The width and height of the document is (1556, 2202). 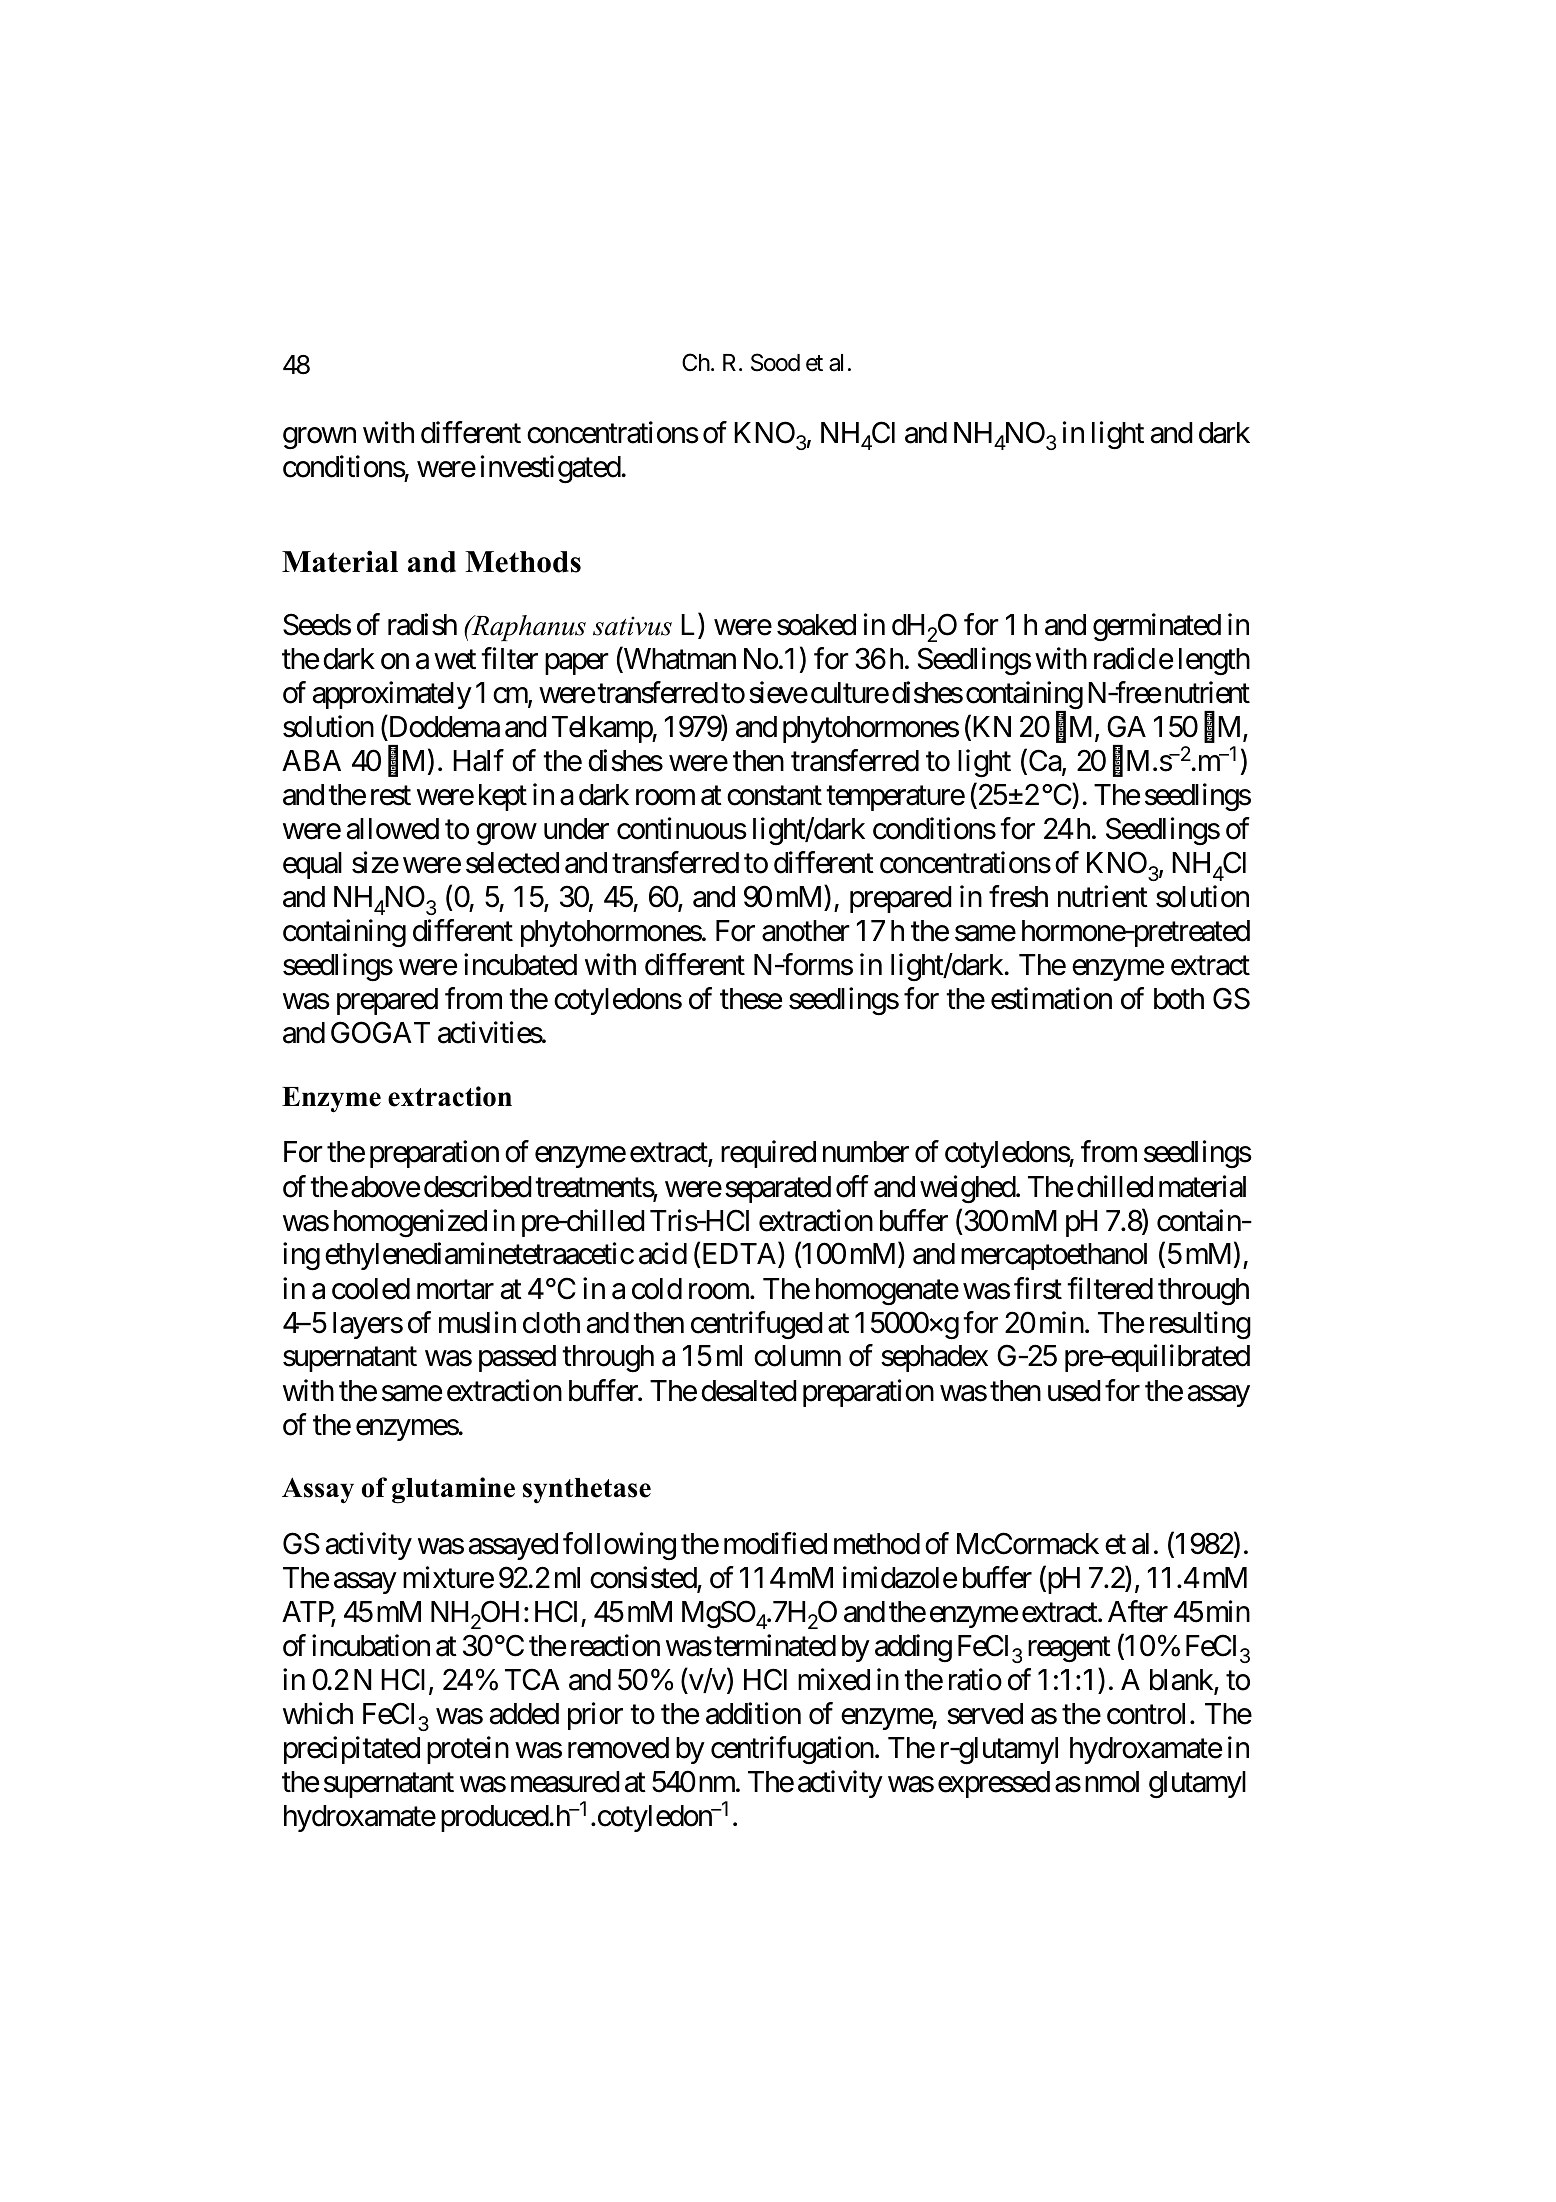 I want to click on investigated, so click(x=551, y=469).
